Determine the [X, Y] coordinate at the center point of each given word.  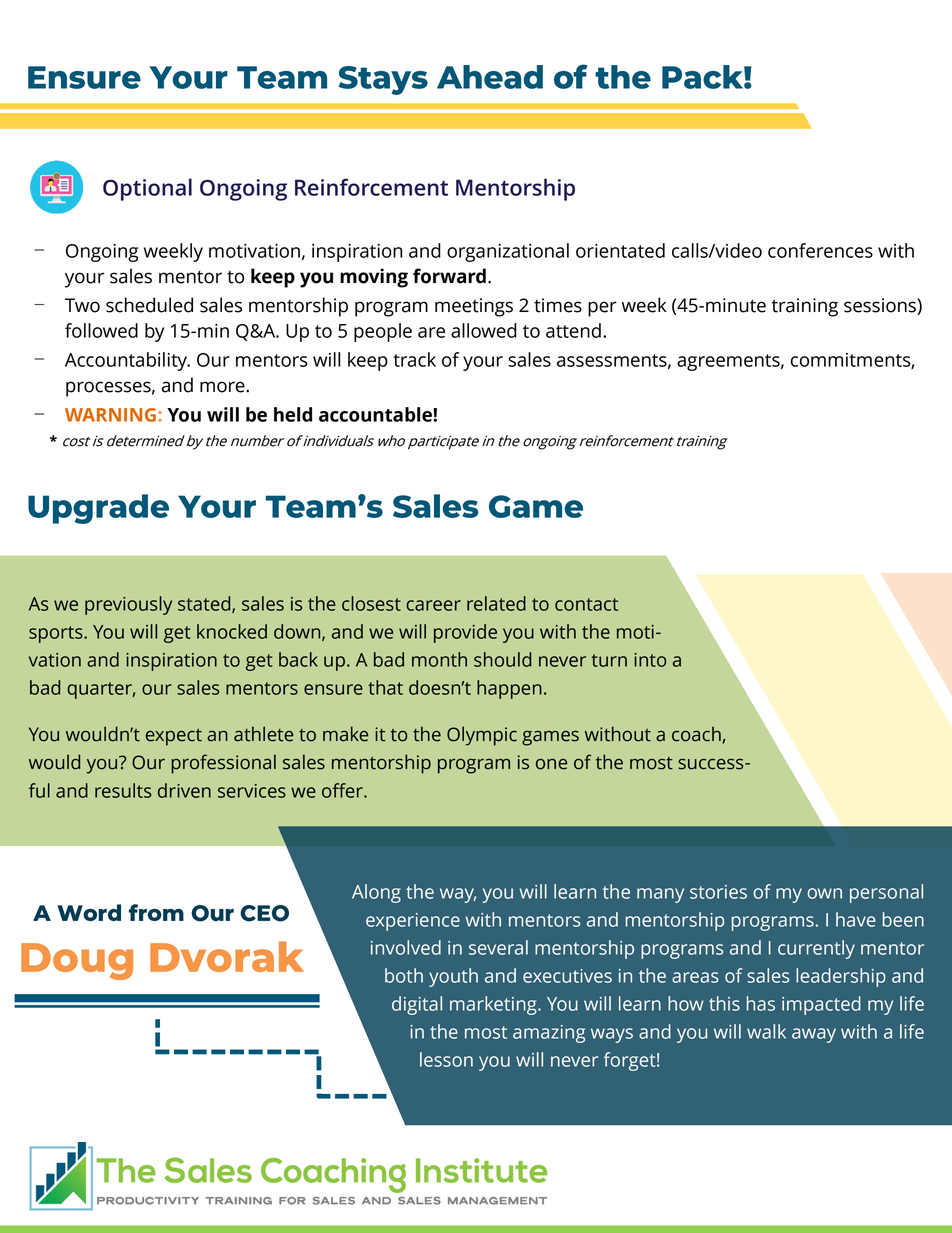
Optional [147, 189]
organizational [508, 252]
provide [465, 633]
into [650, 660]
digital [417, 1005]
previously [128, 605]
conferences [820, 250]
